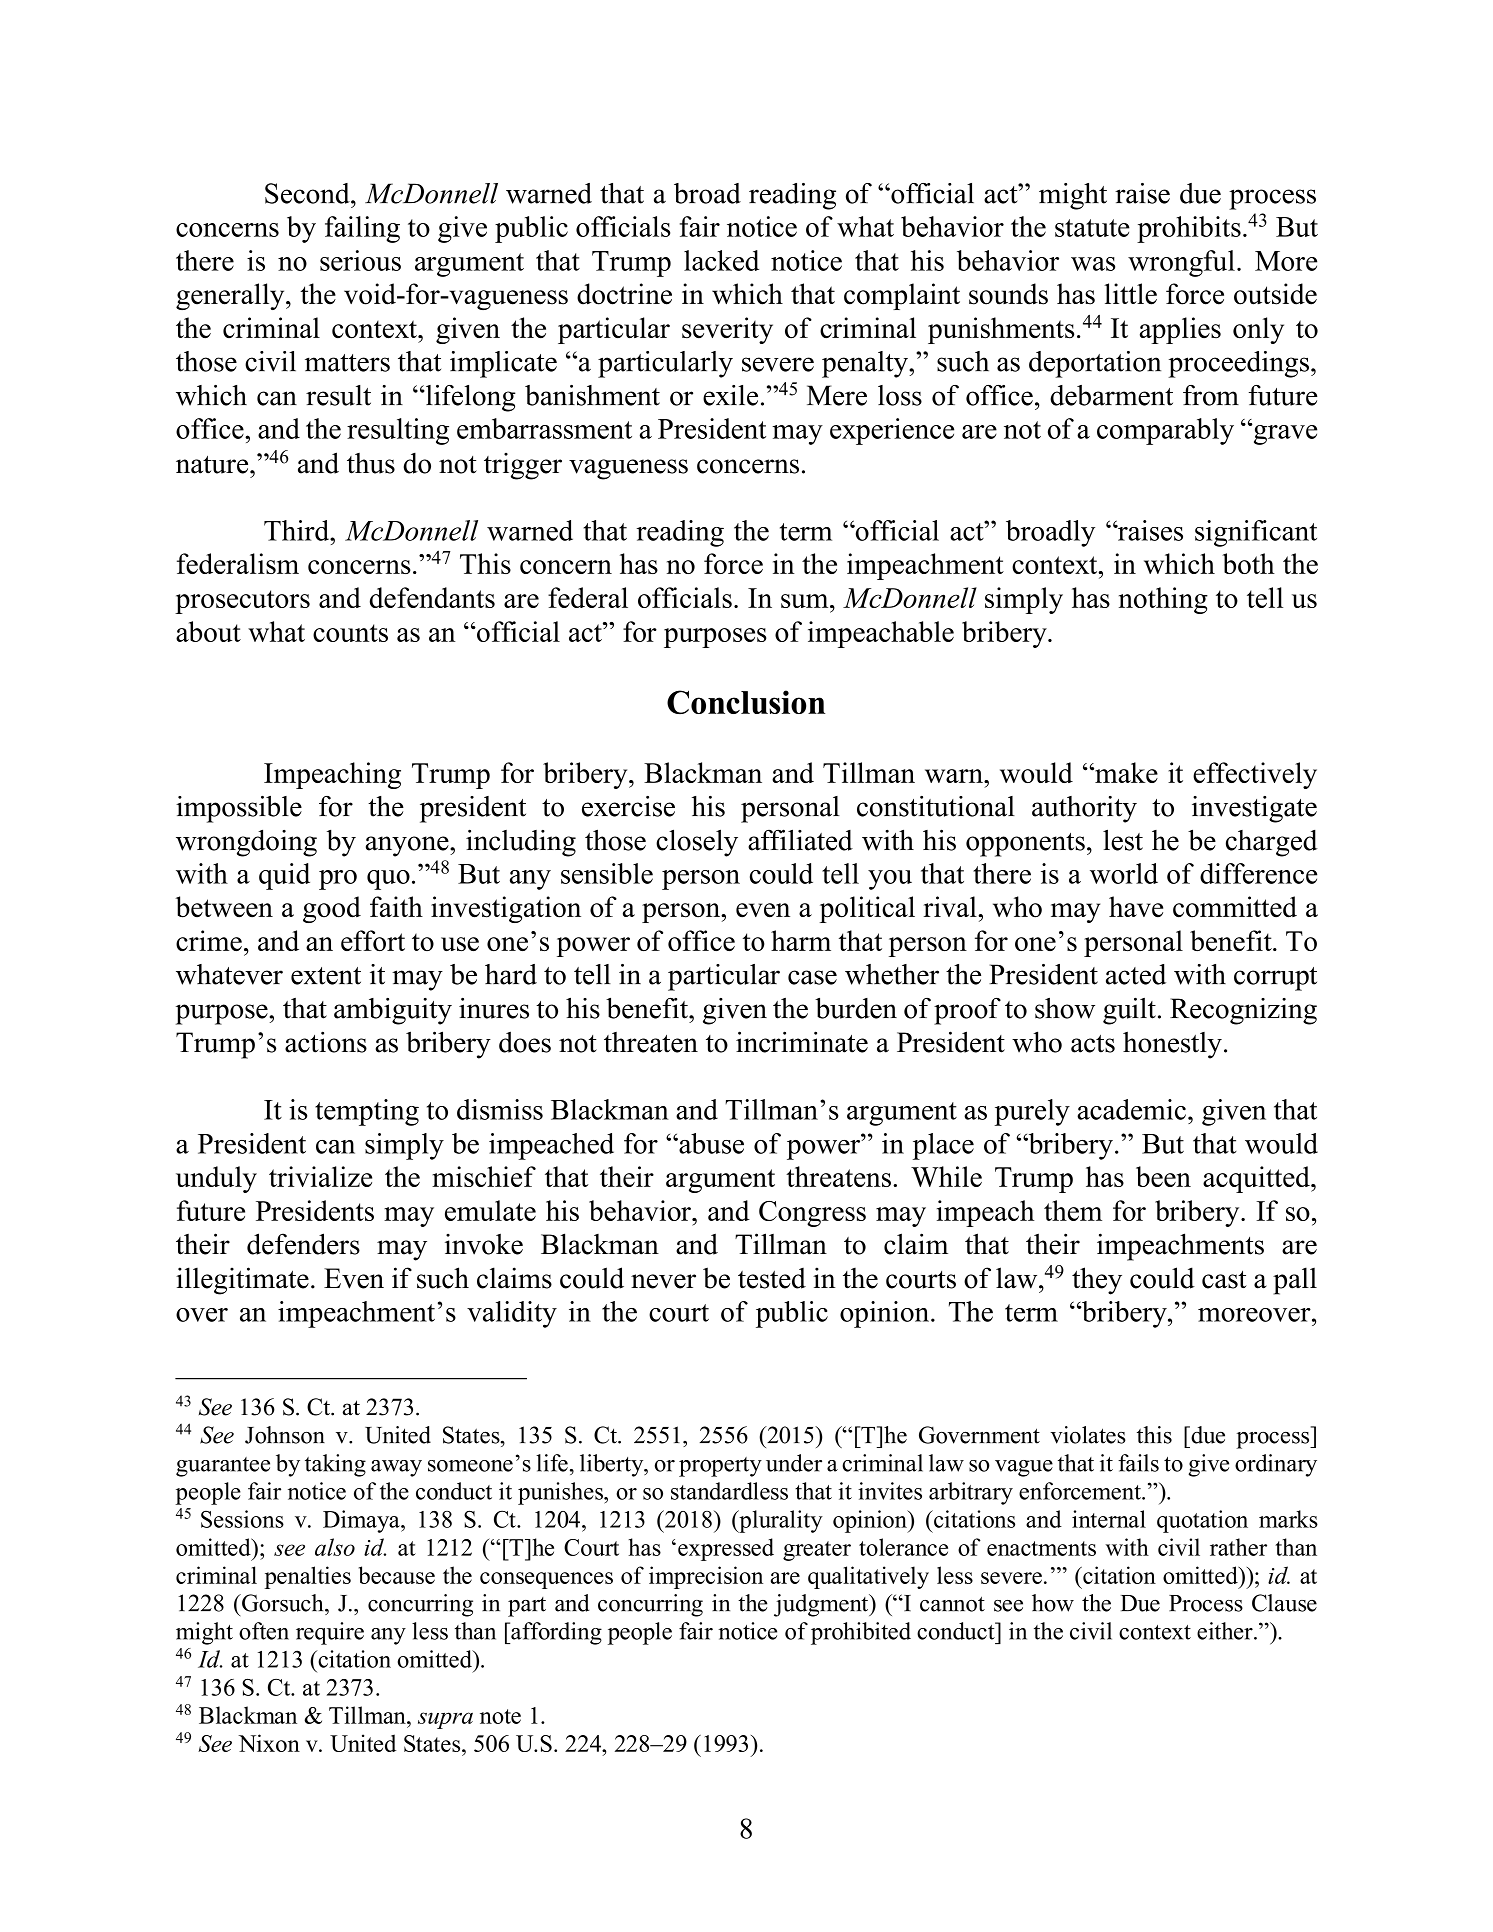  What do you see at coordinates (1226, 1631) in the screenshot?
I see `either` at bounding box center [1226, 1631].
